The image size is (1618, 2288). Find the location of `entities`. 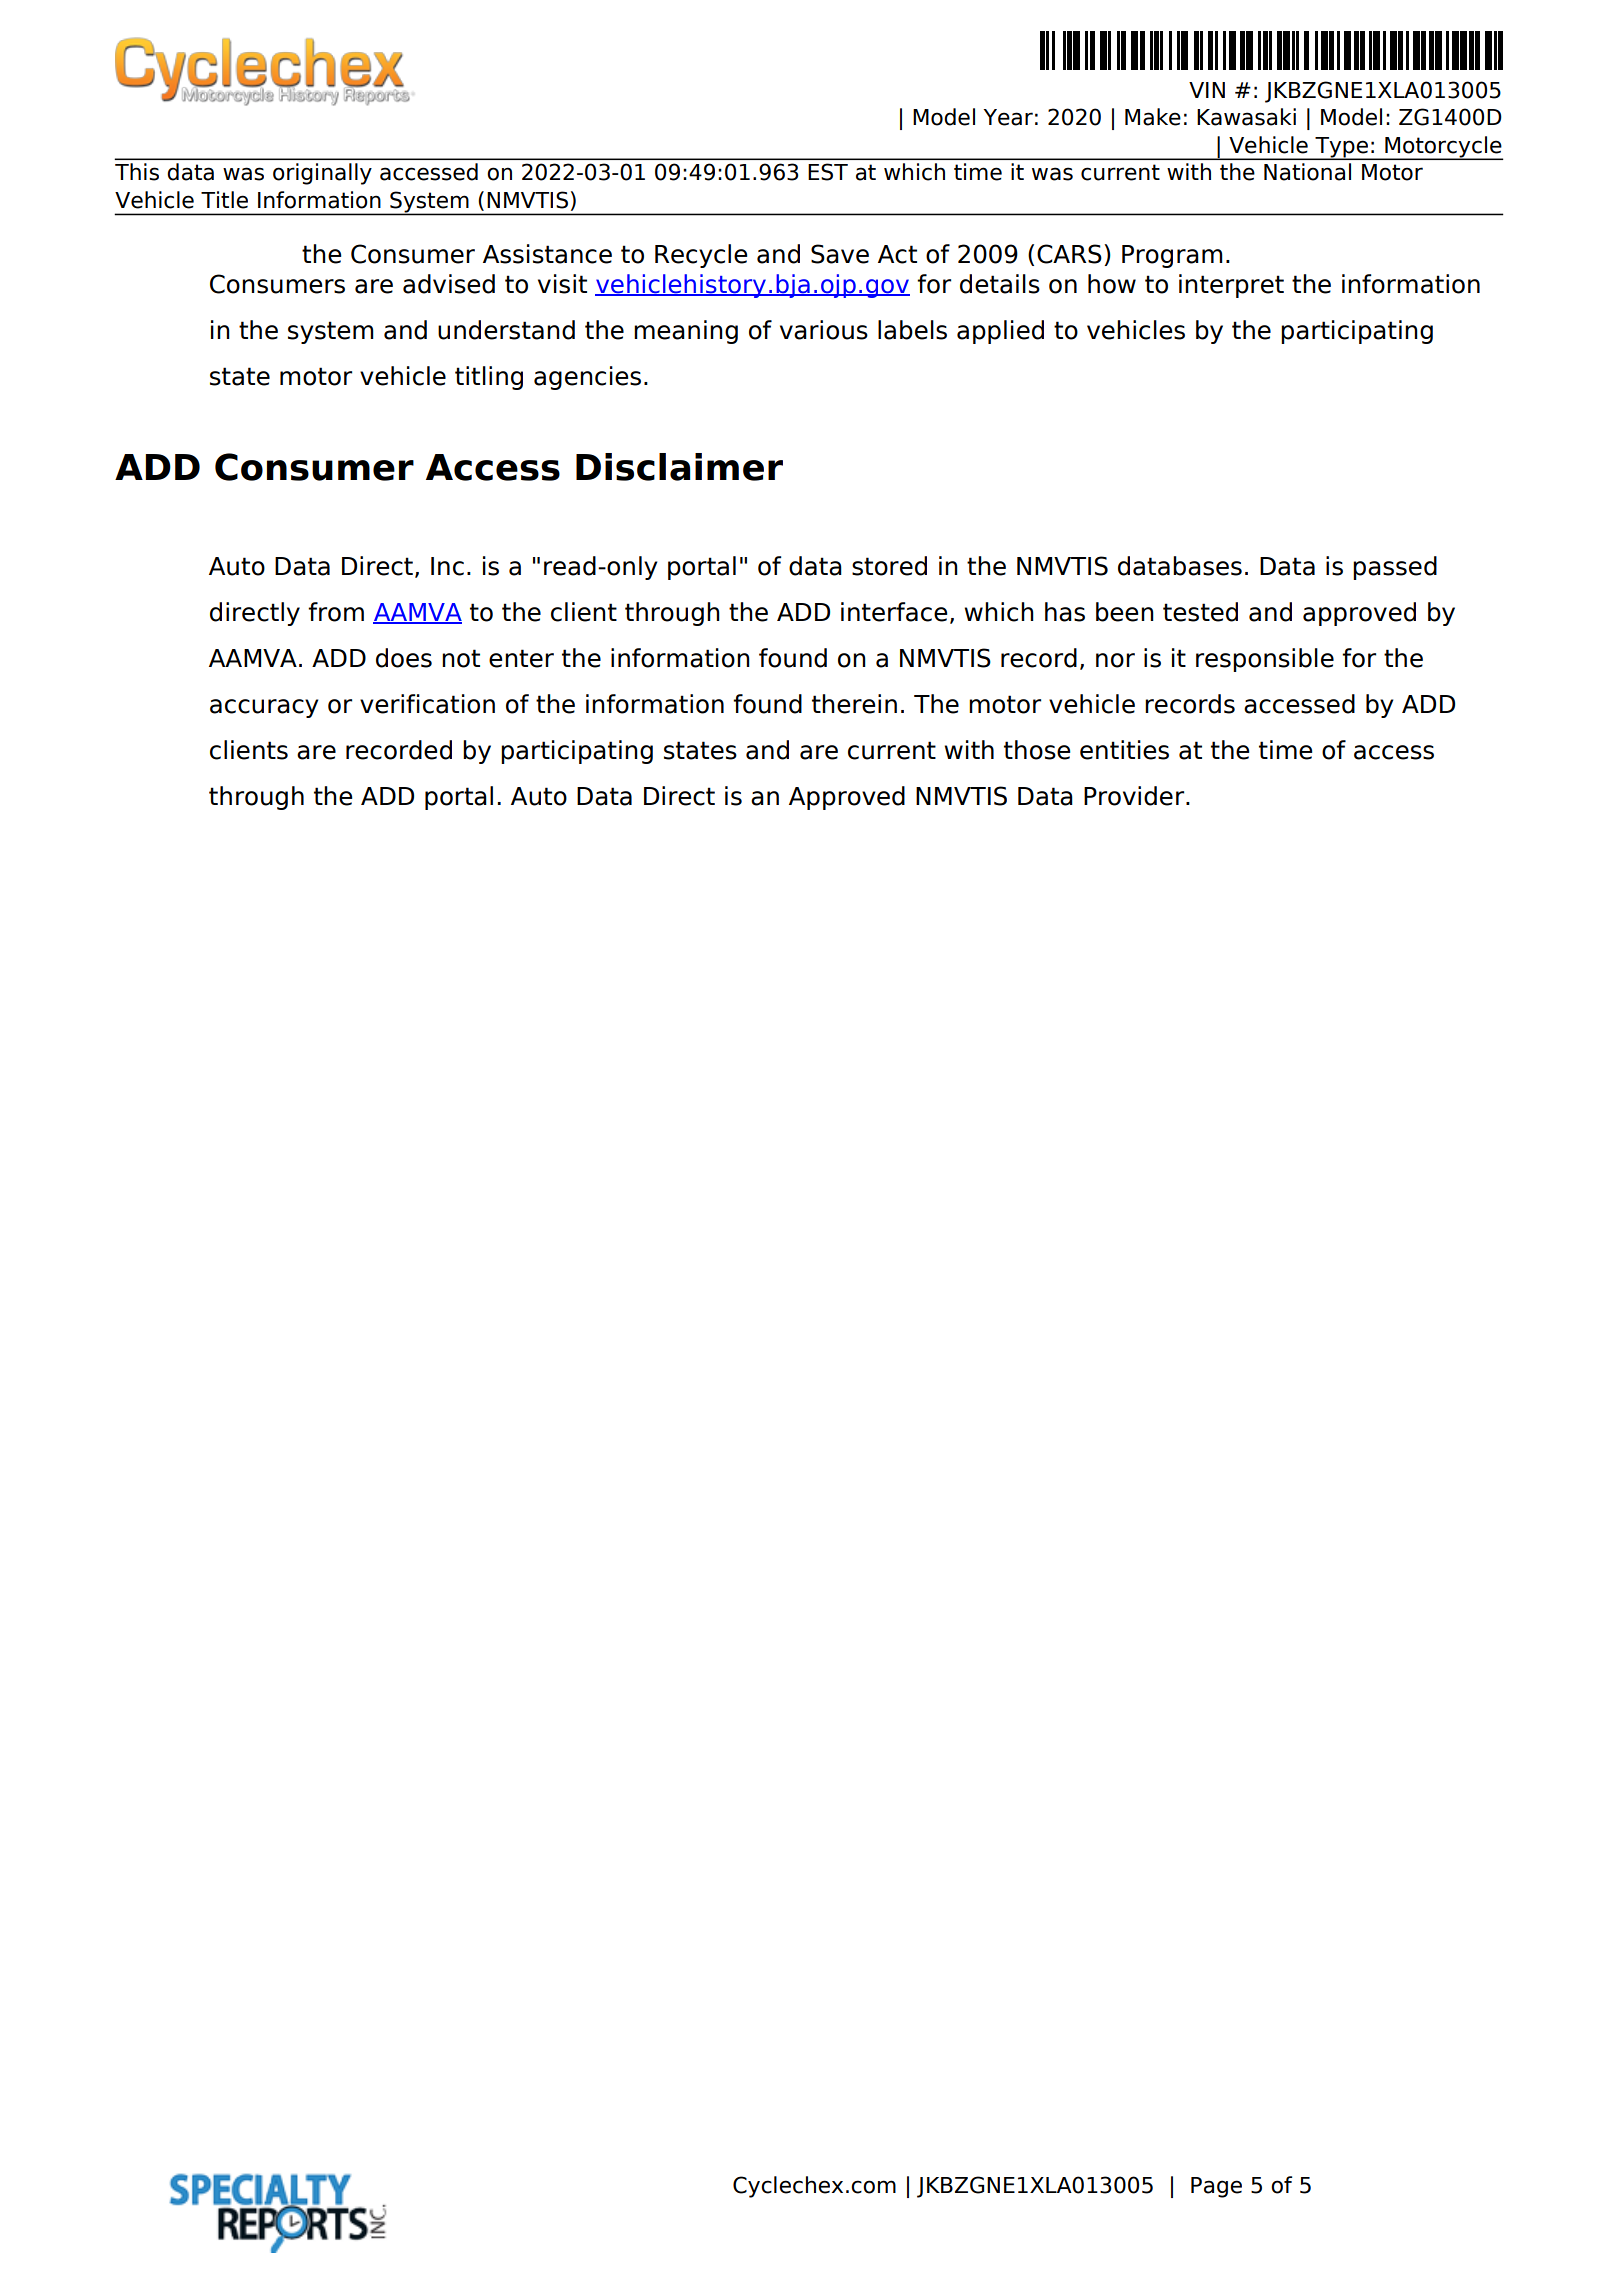

entities is located at coordinates (1124, 750).
